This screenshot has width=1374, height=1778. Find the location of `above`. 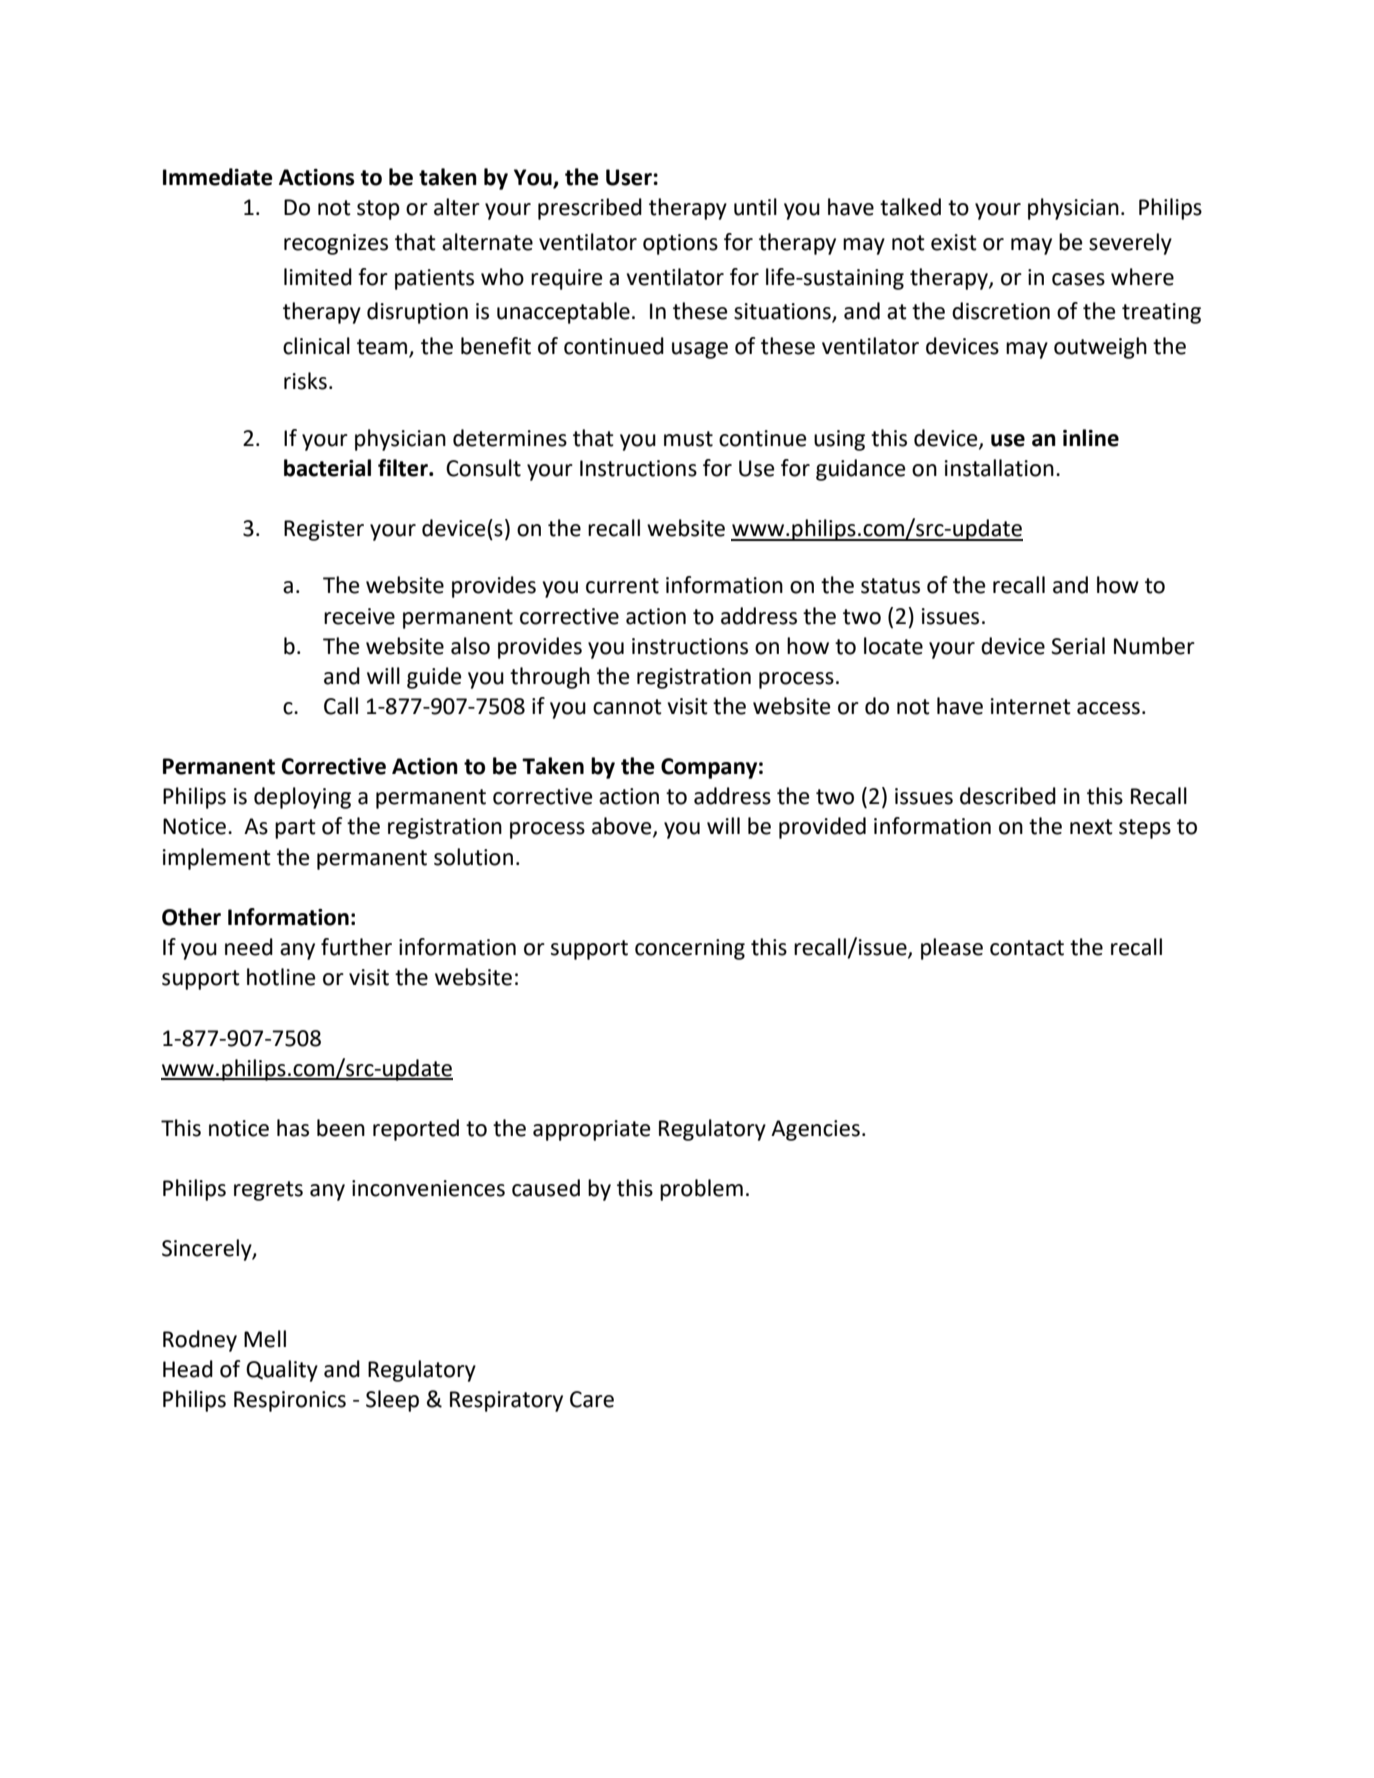

above is located at coordinates (623, 827).
